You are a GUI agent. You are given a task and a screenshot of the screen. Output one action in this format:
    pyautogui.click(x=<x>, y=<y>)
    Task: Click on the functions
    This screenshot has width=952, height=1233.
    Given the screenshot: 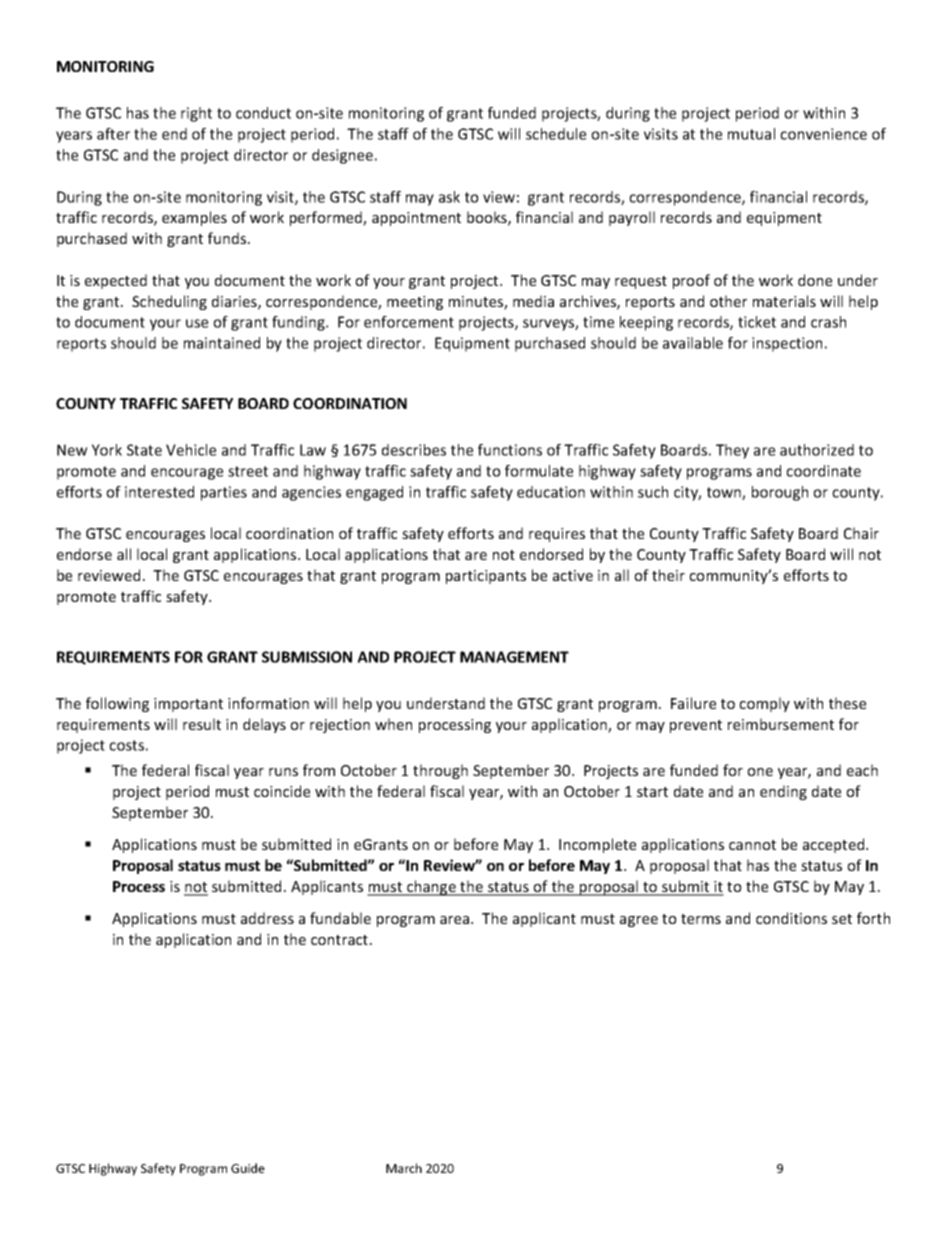 What is the action you would take?
    pyautogui.click(x=510, y=450)
